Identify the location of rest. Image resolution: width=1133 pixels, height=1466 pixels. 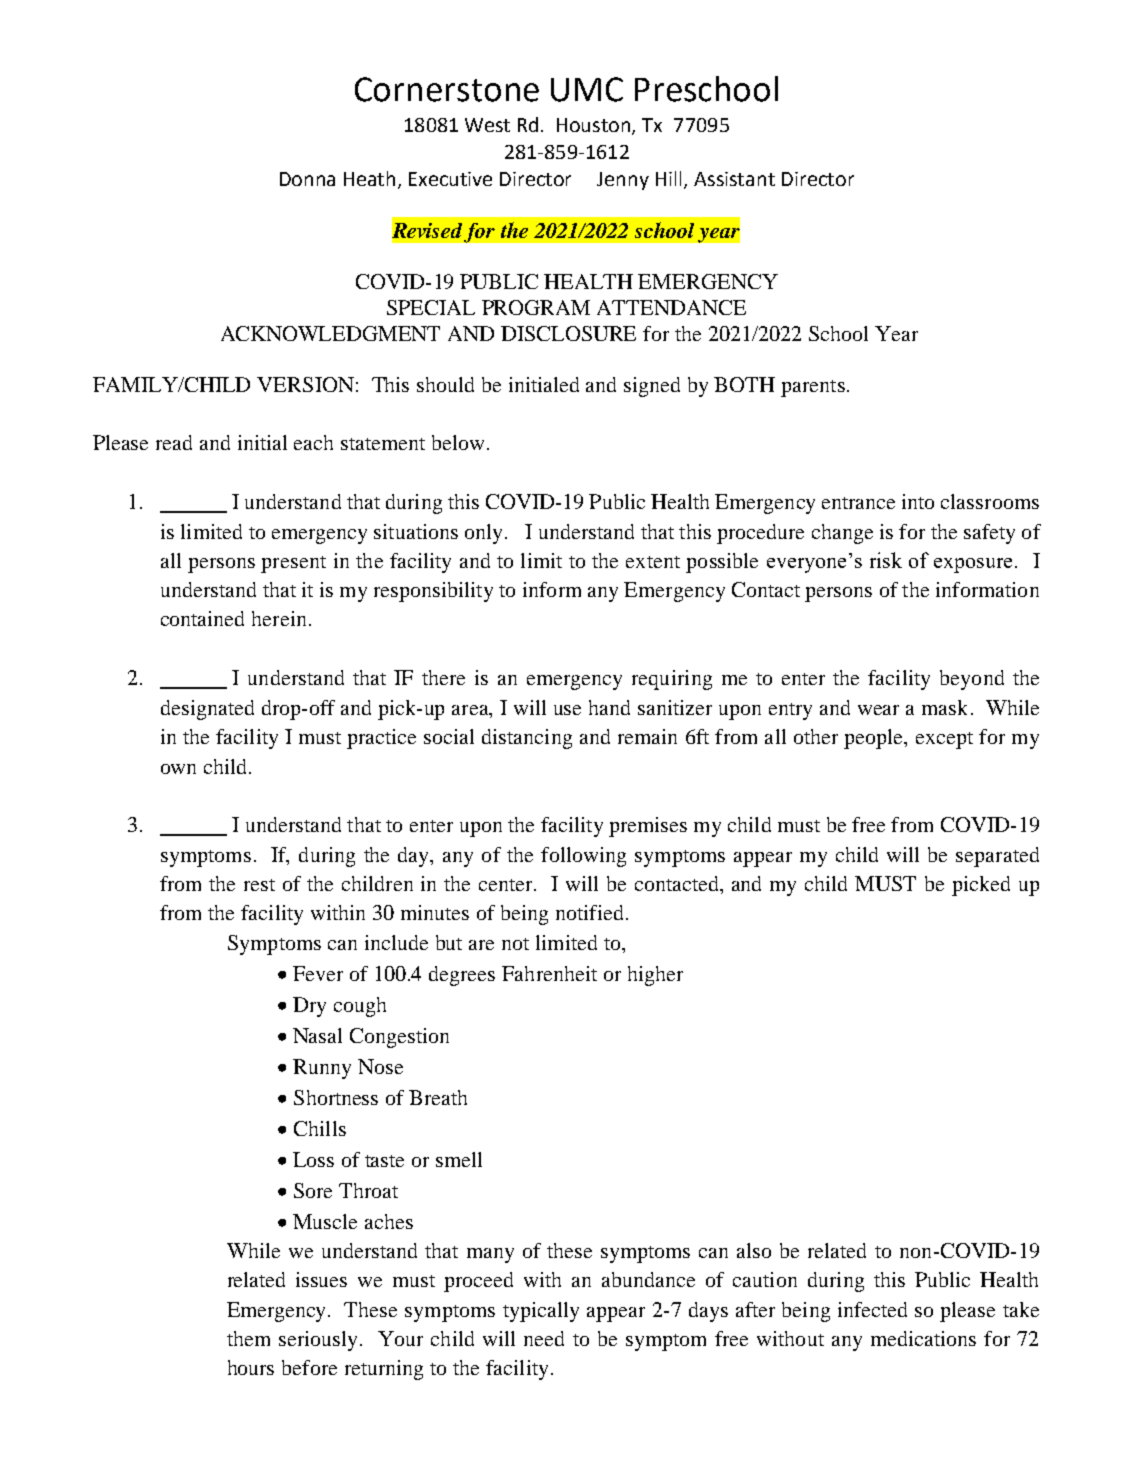
(259, 885).
